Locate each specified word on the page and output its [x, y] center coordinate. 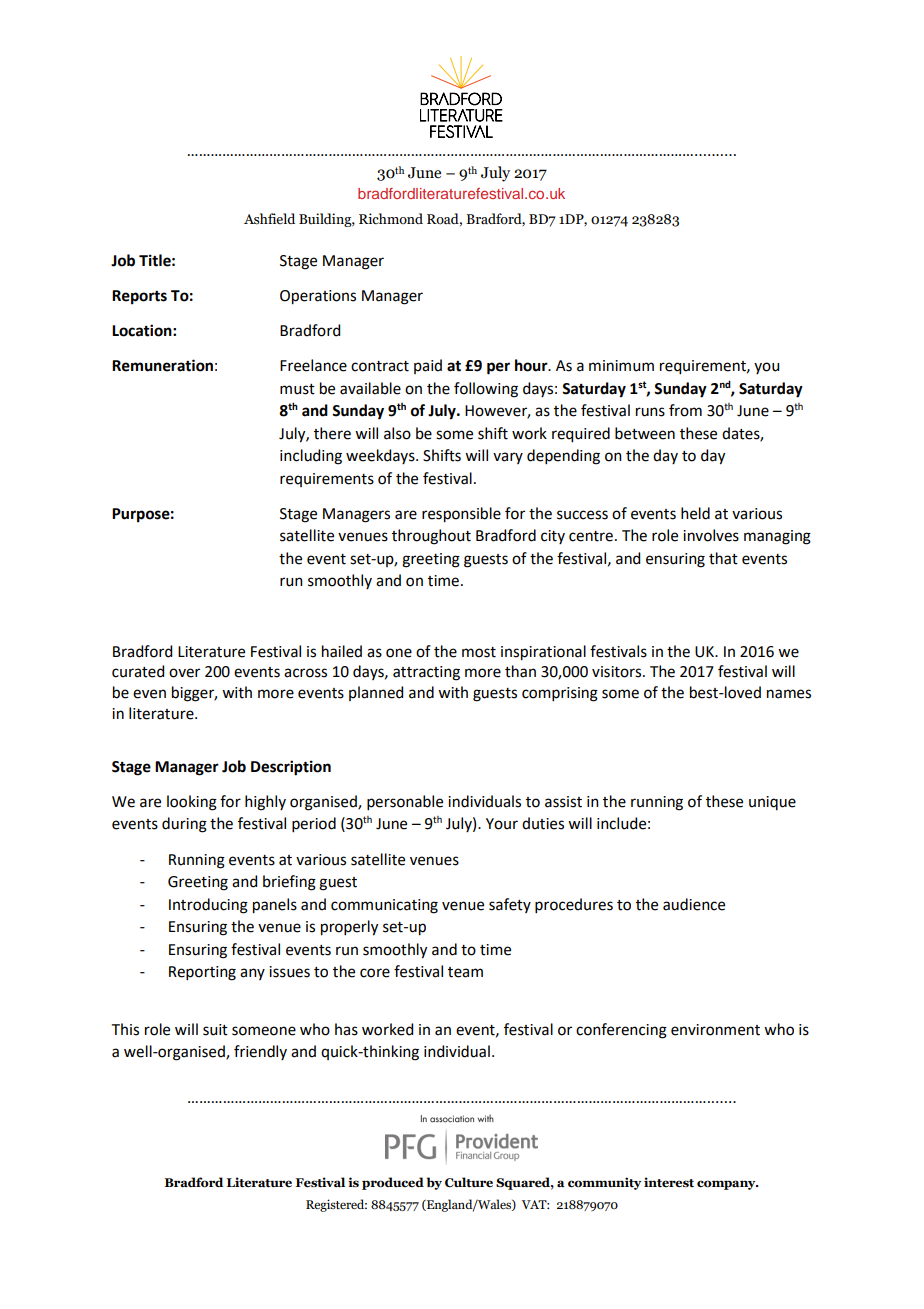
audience [694, 904]
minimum [621, 366]
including [311, 457]
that [723, 558]
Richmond [391, 218]
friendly [260, 1052]
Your [502, 824]
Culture [469, 1182]
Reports [139, 297]
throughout [431, 537]
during [184, 825]
